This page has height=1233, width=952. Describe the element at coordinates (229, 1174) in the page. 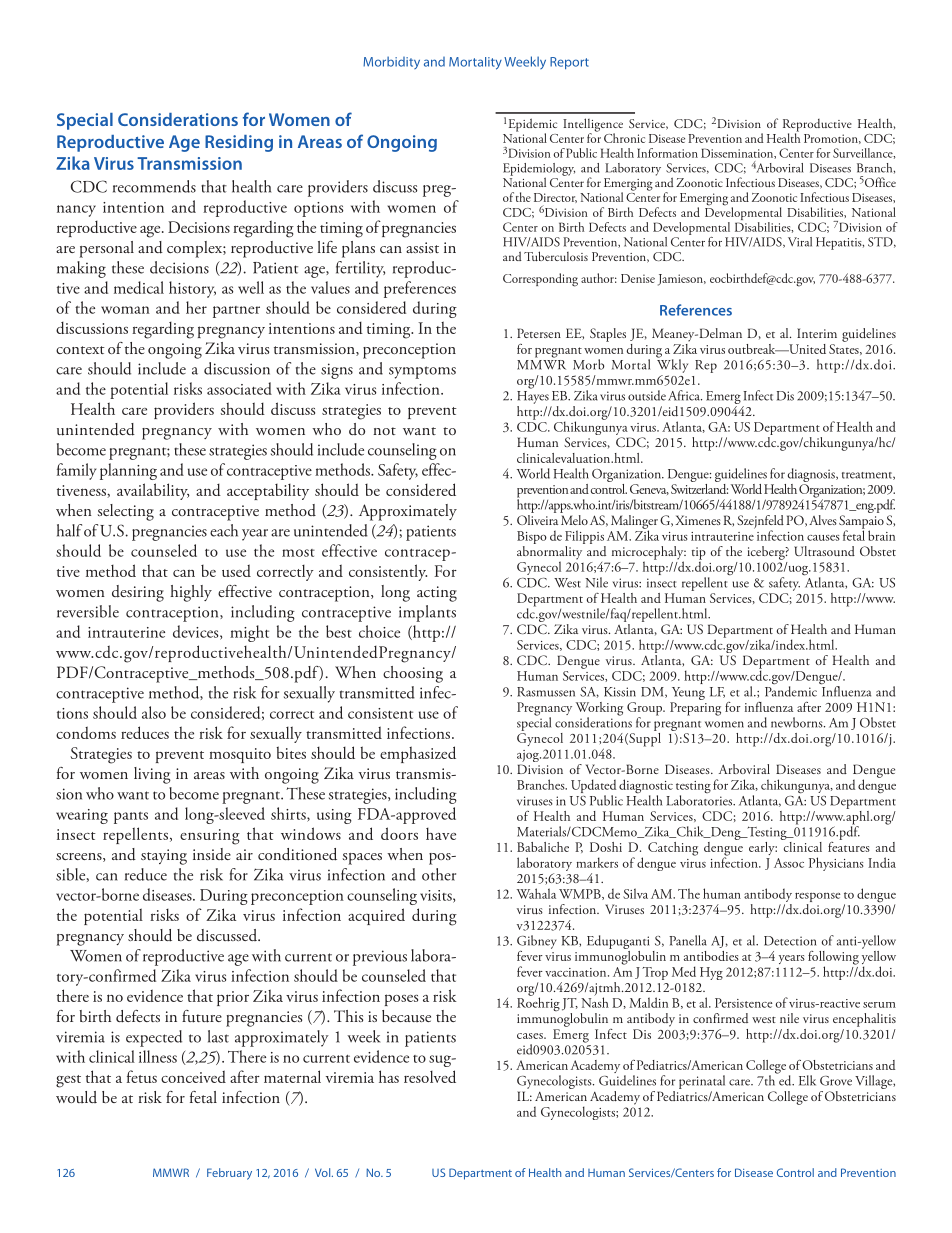

I see `February` at that location.
